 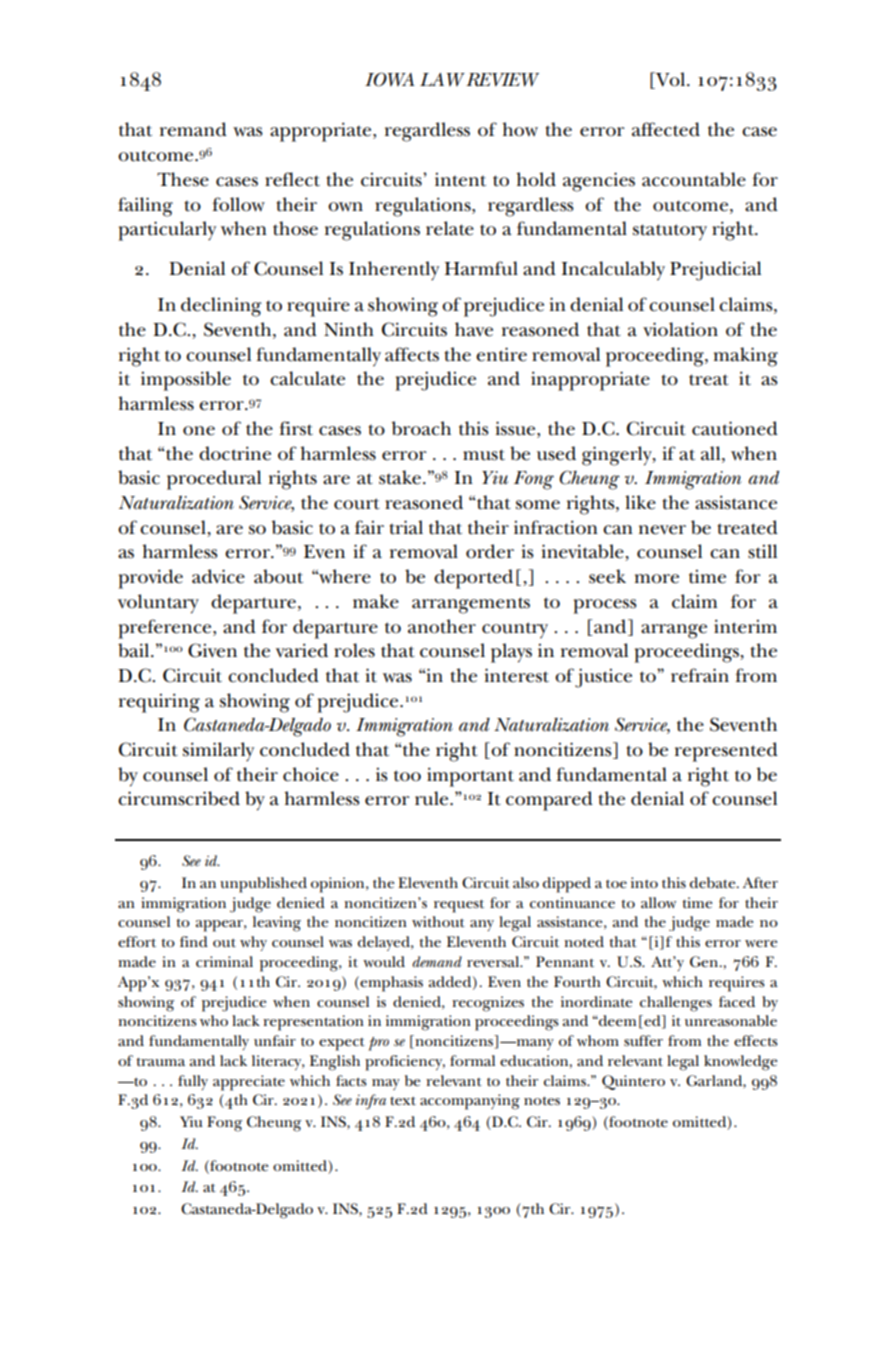 I want to click on doctrine, so click(x=235, y=453).
